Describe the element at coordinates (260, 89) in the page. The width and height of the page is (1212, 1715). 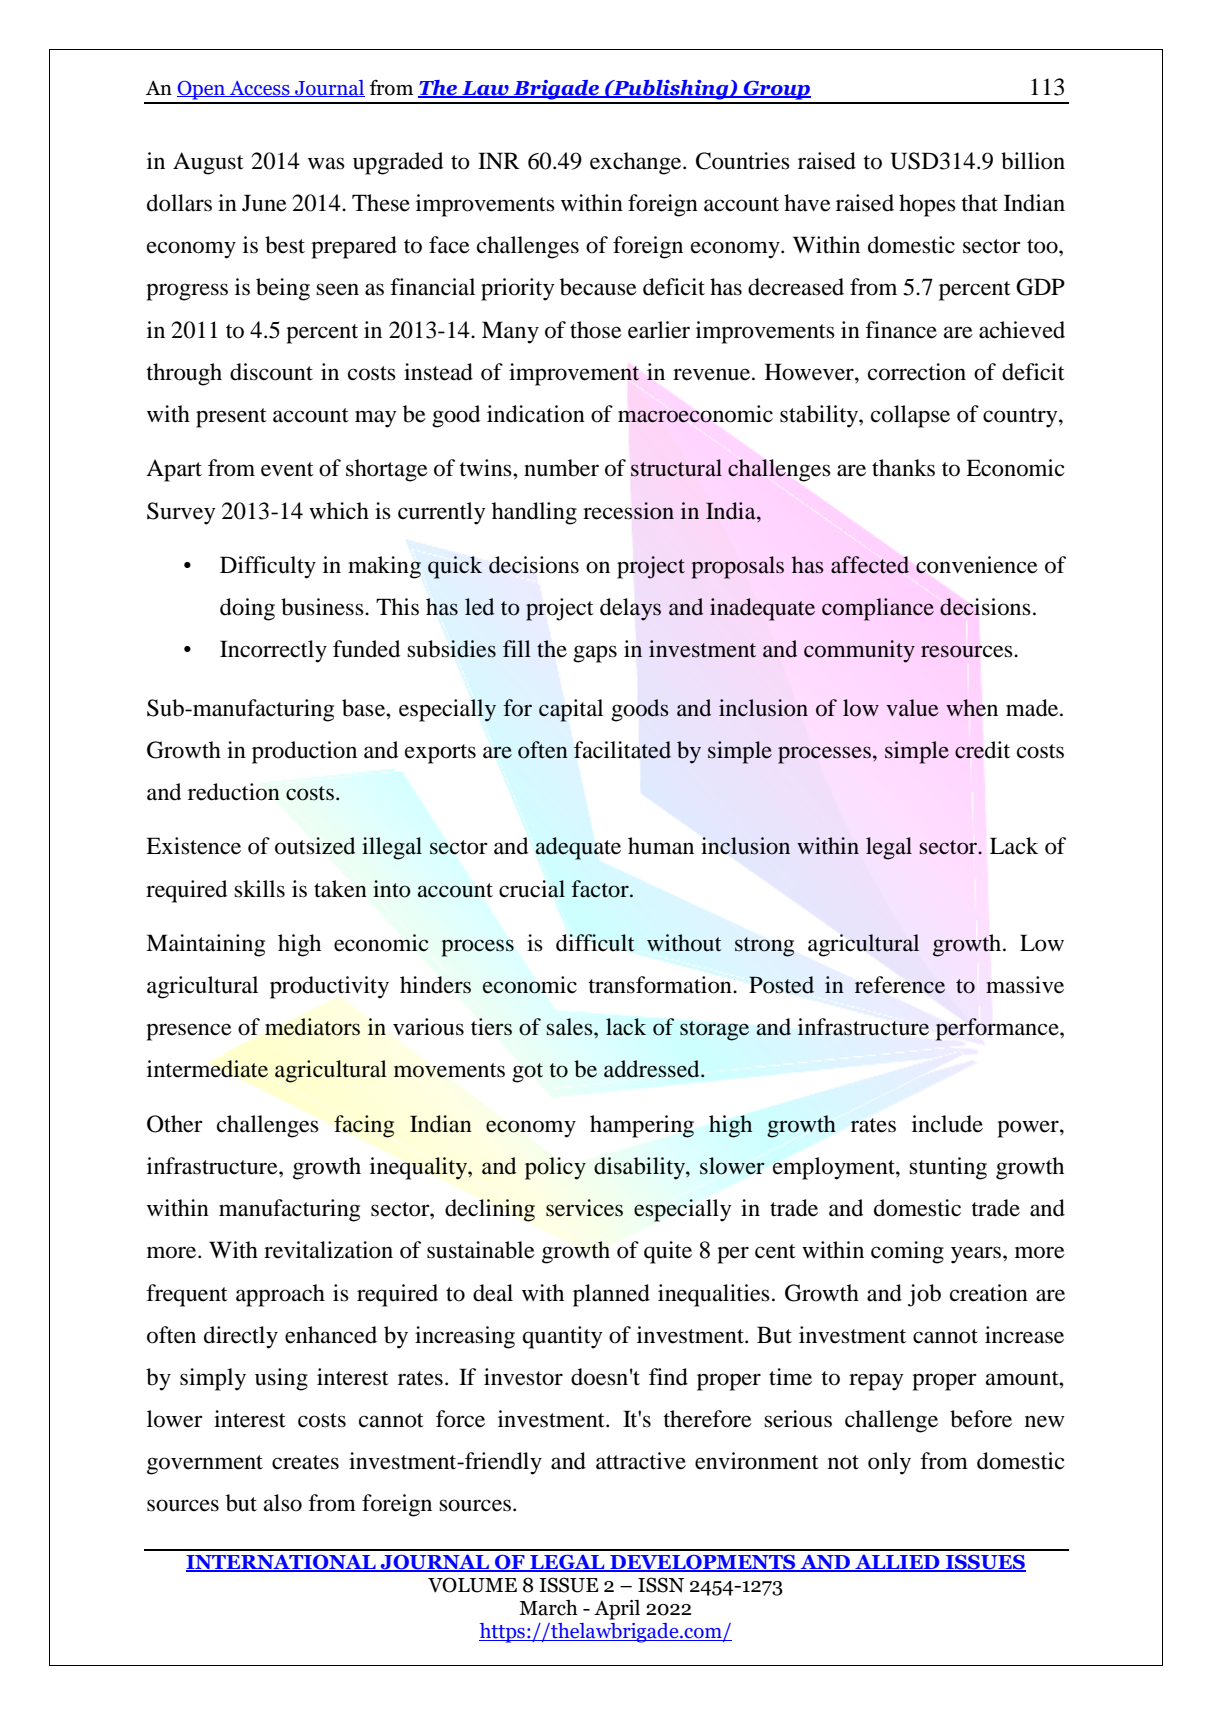
I see `Access` at that location.
